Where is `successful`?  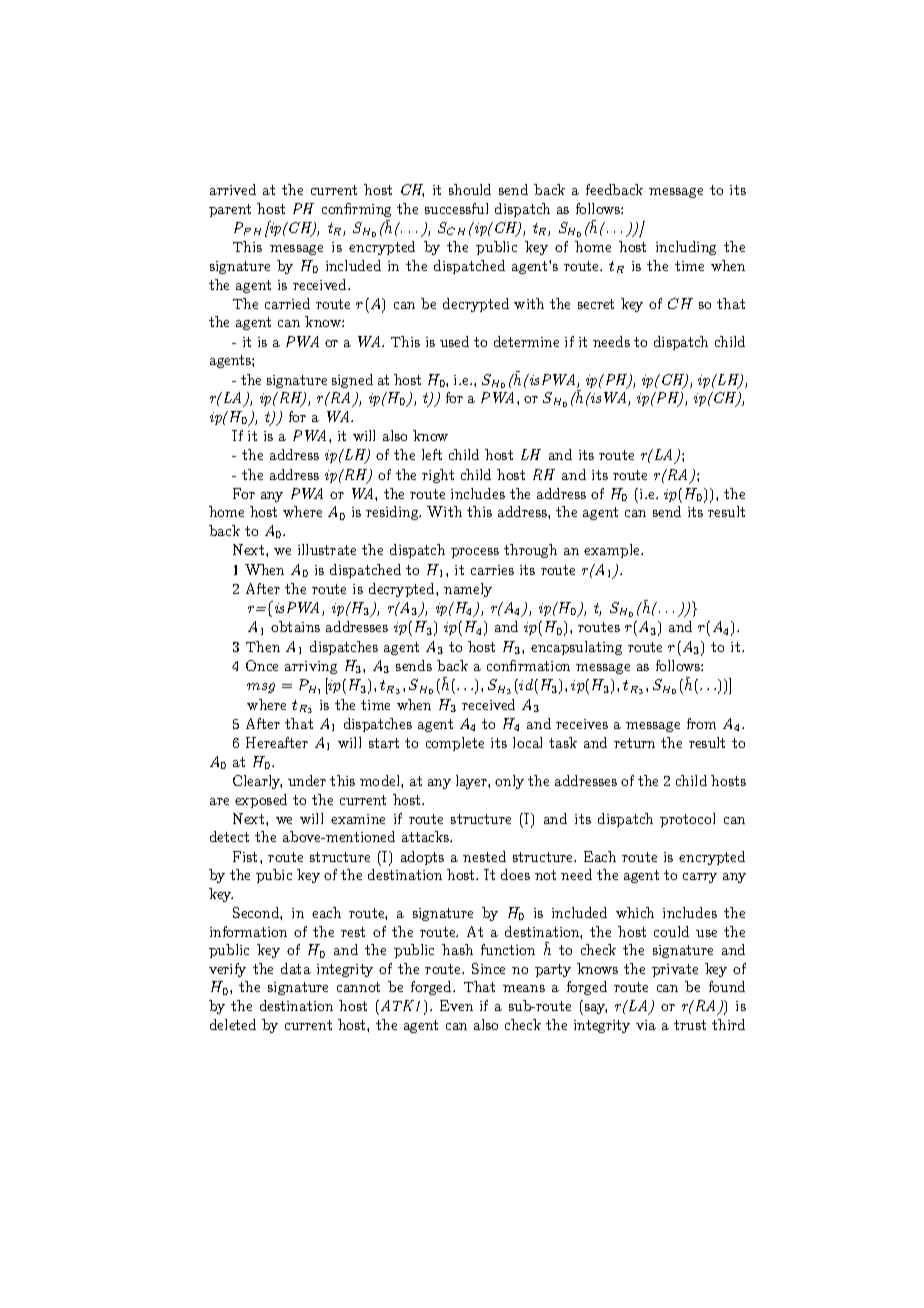 successful is located at coordinates (456, 208).
